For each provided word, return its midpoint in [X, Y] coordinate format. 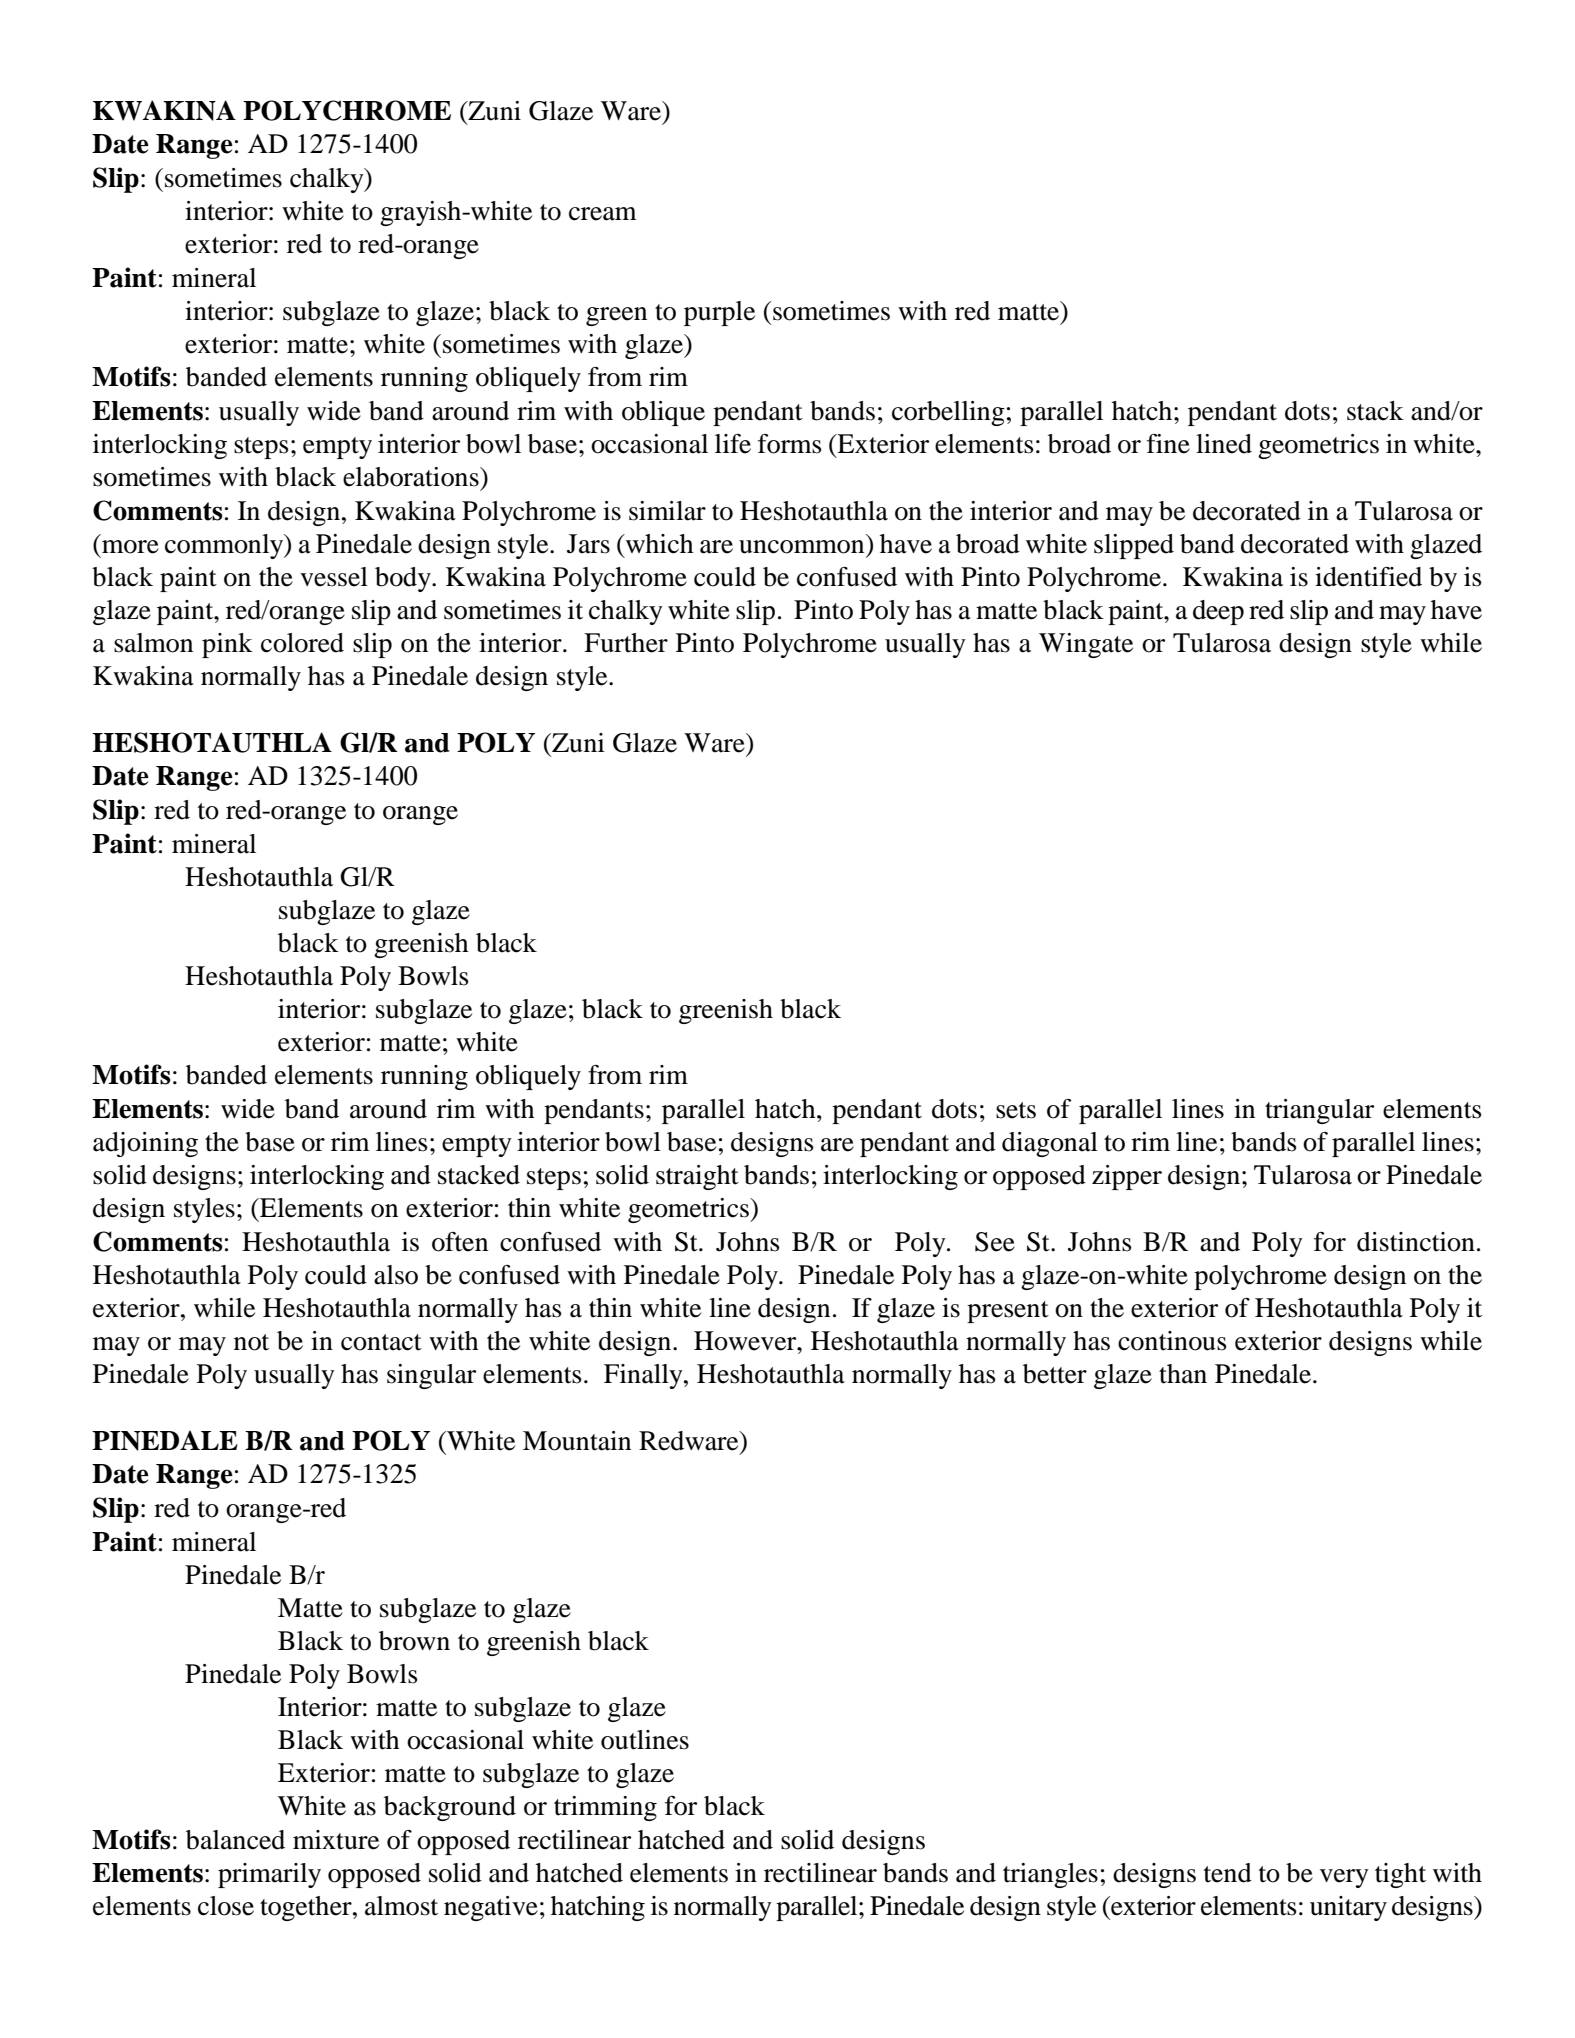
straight [697, 1177]
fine [1168, 444]
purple [719, 313]
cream [603, 214]
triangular [1319, 1111]
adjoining [145, 1144]
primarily [269, 1875]
